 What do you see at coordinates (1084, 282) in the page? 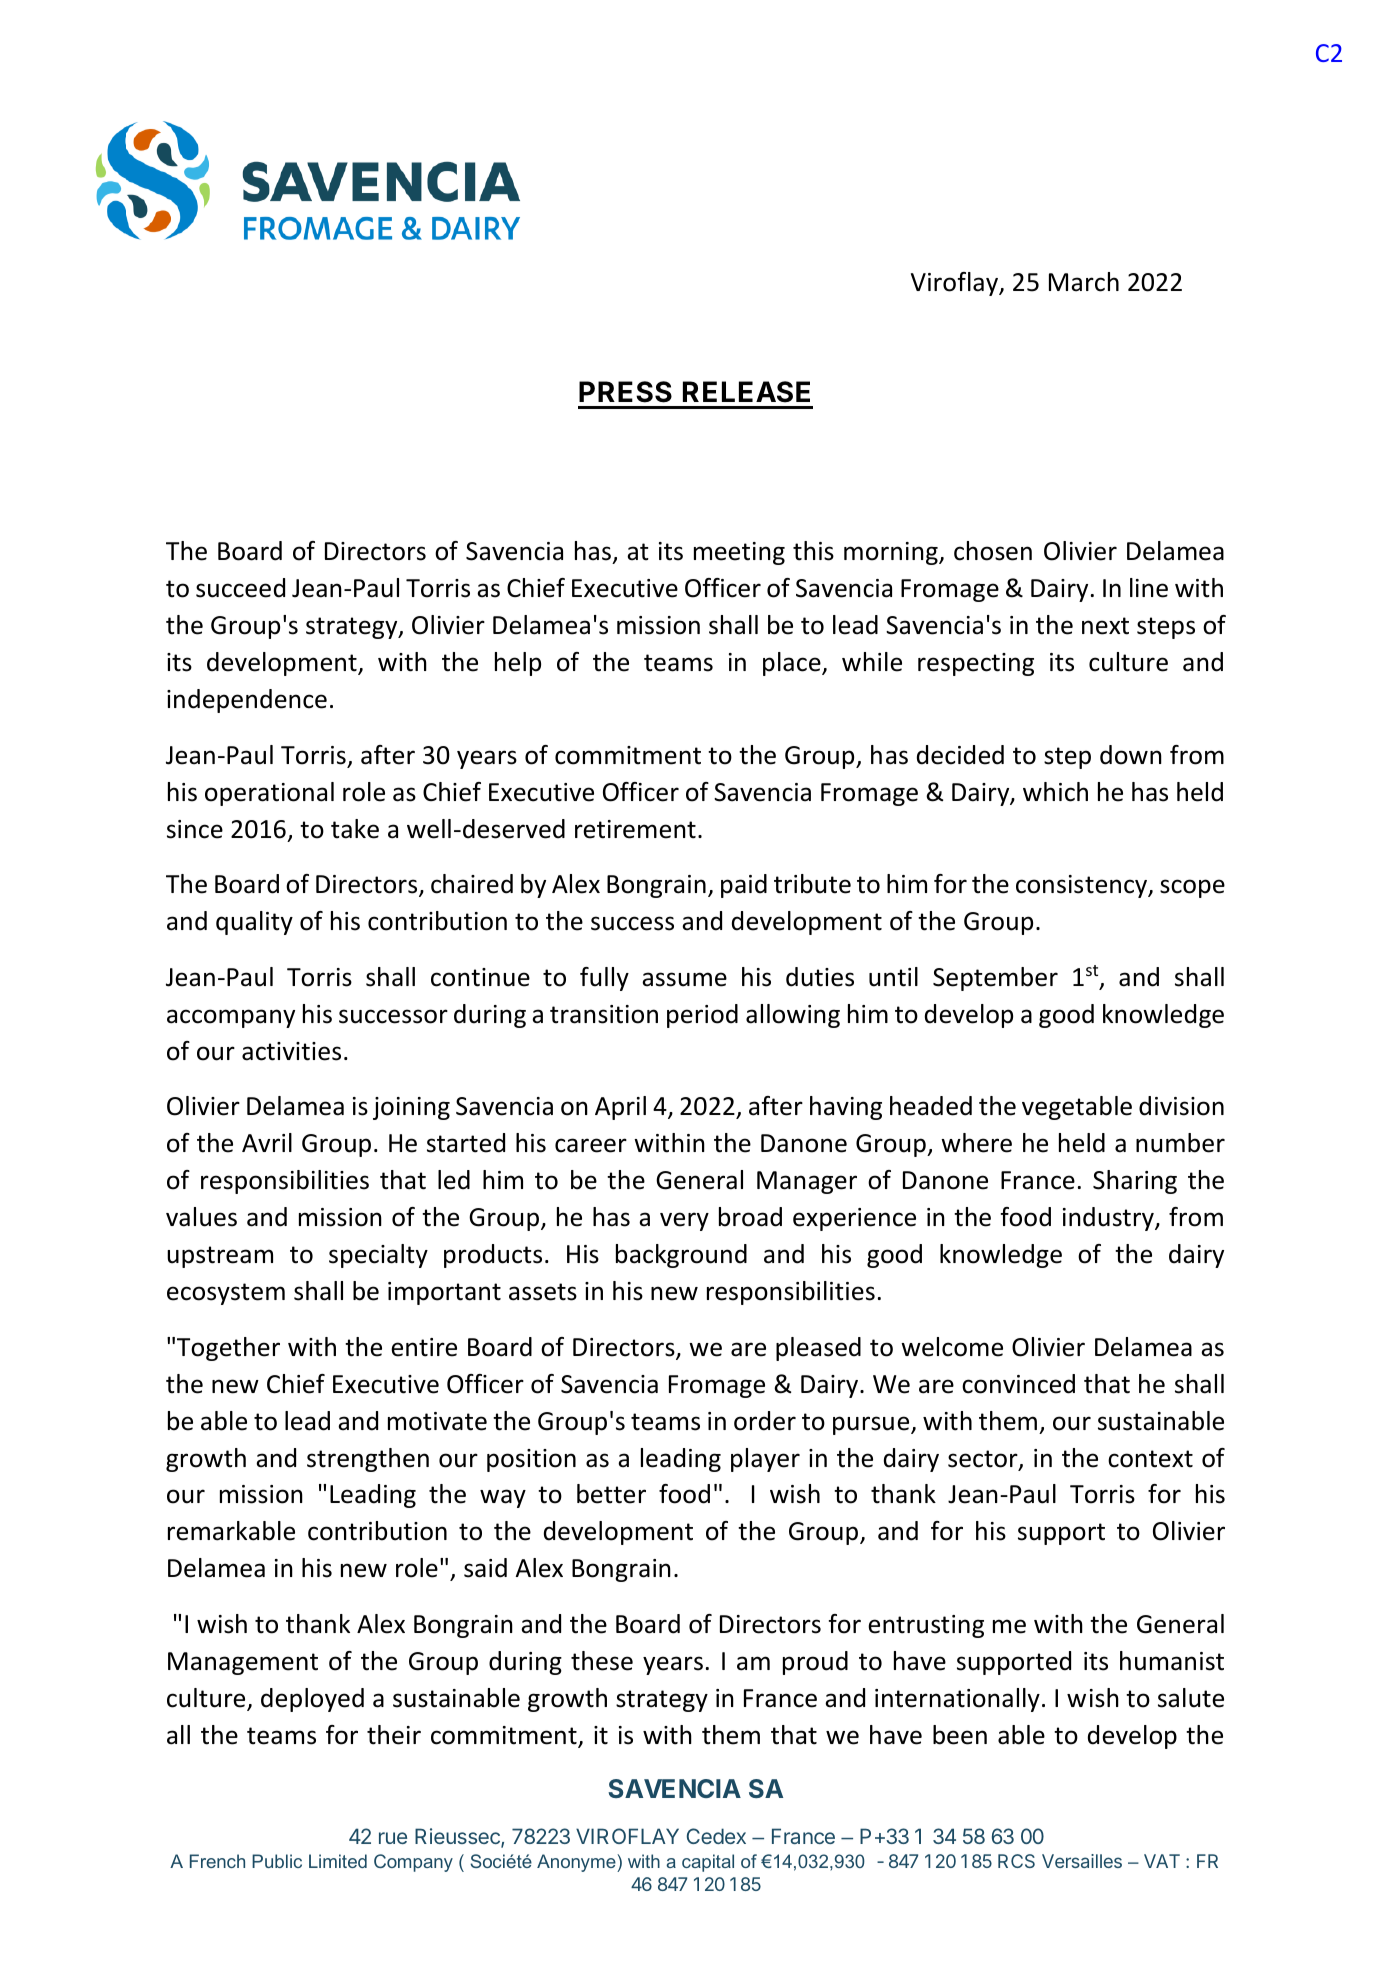
I see `March` at bounding box center [1084, 282].
